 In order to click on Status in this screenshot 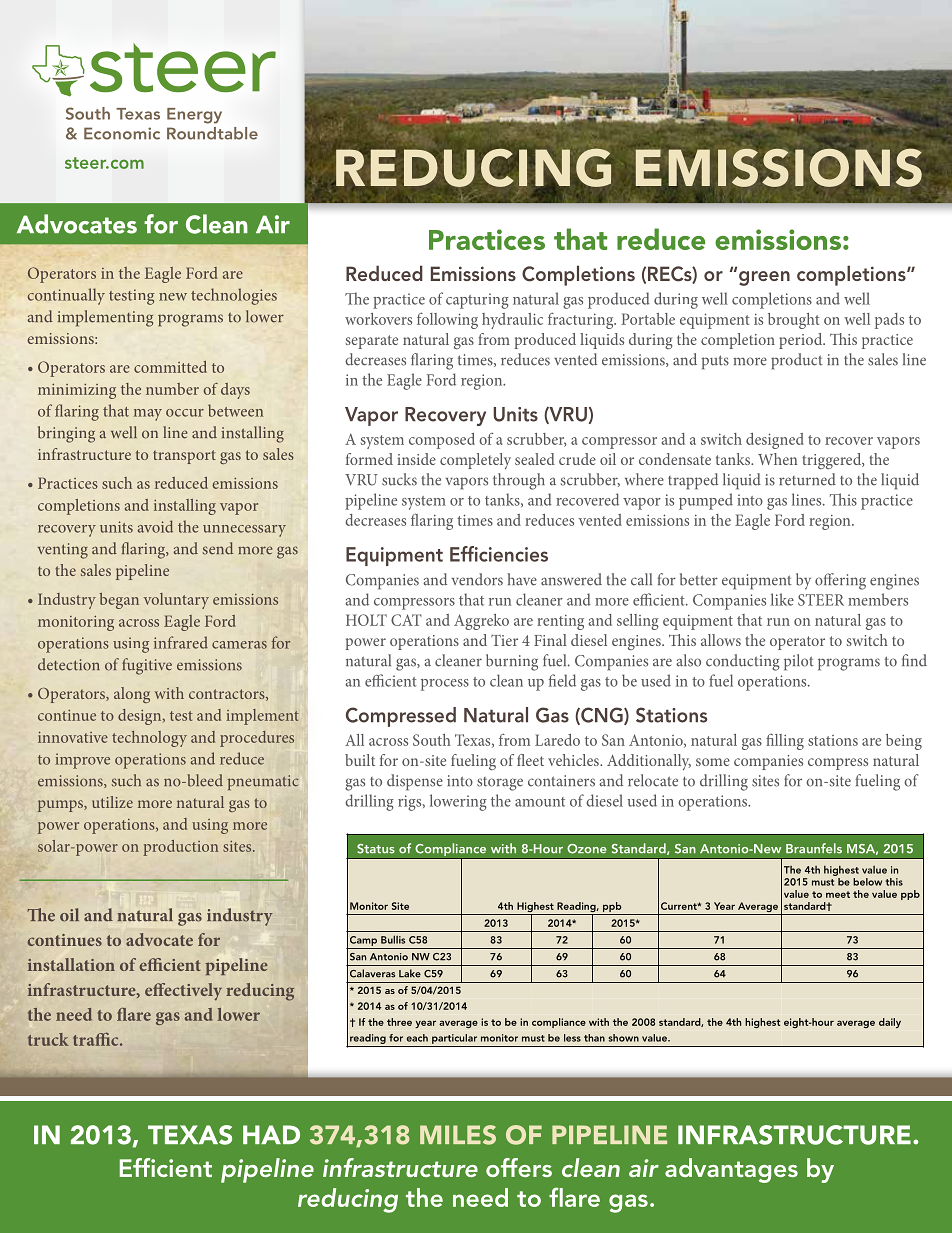, I will do `click(376, 849)`.
